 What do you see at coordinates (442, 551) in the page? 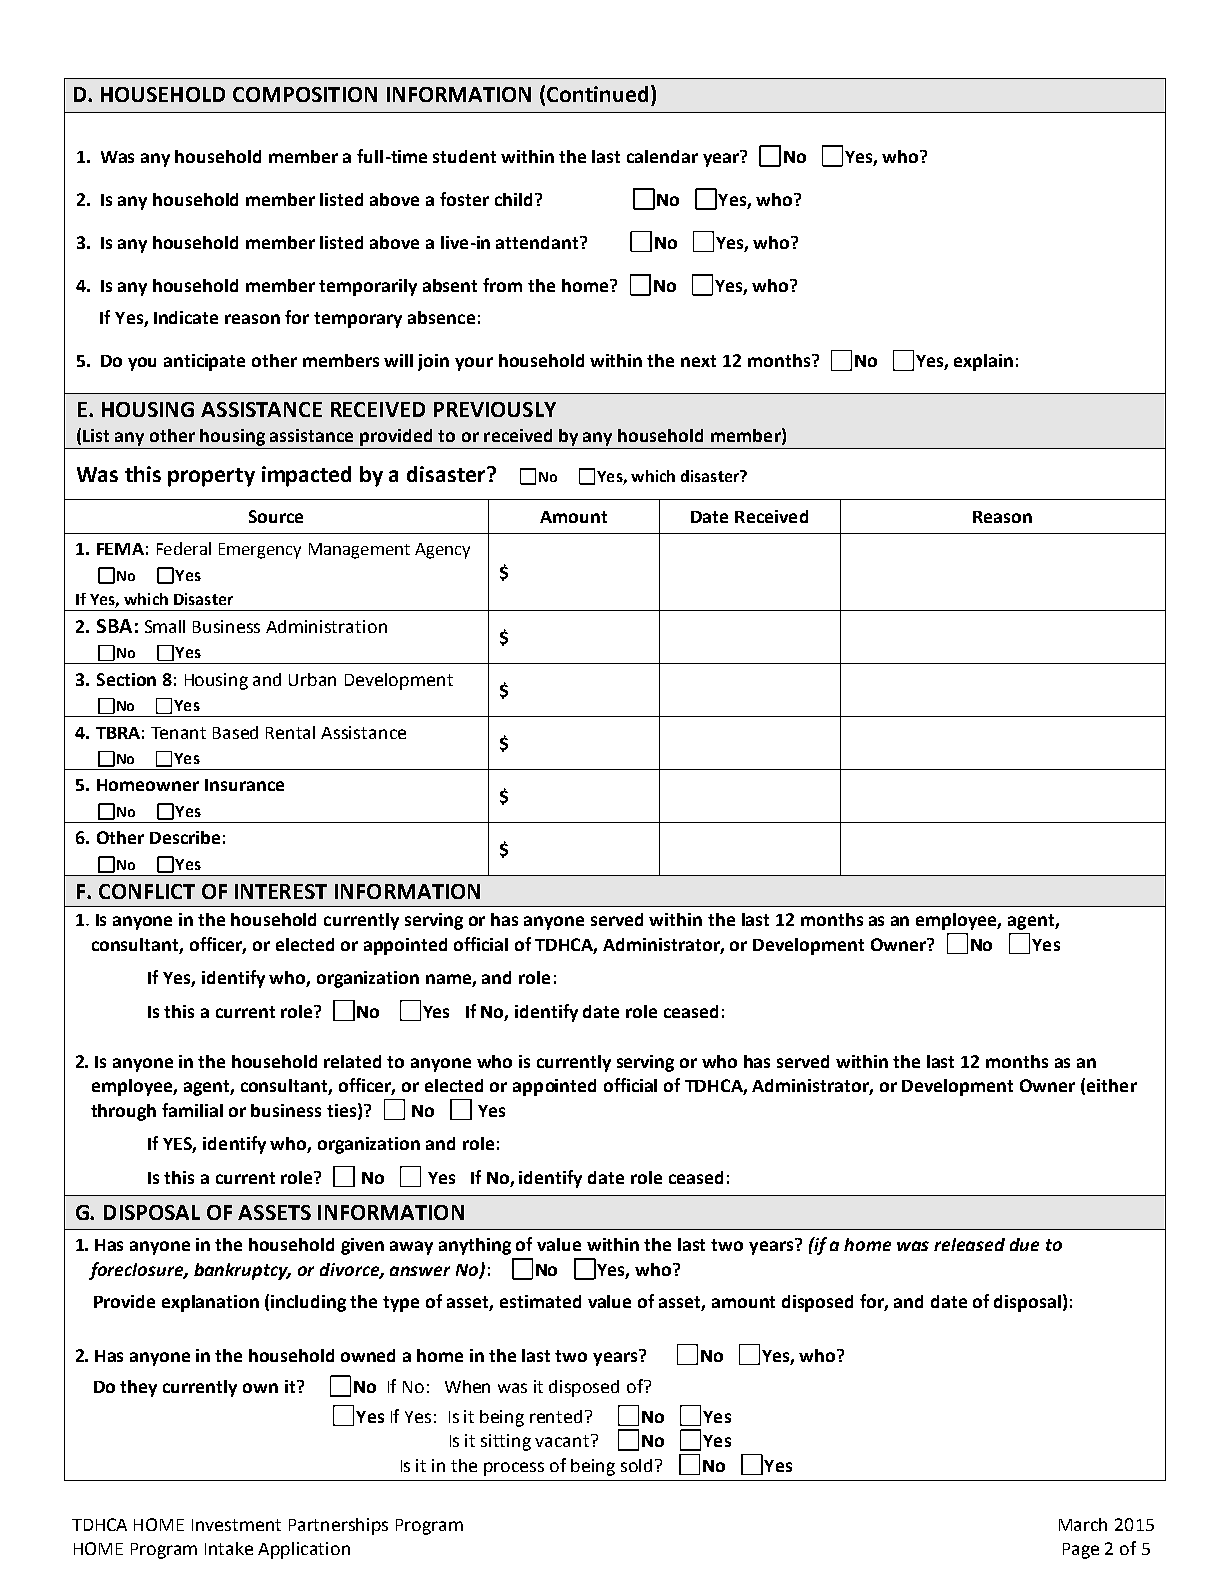
I see `Agency` at bounding box center [442, 551].
